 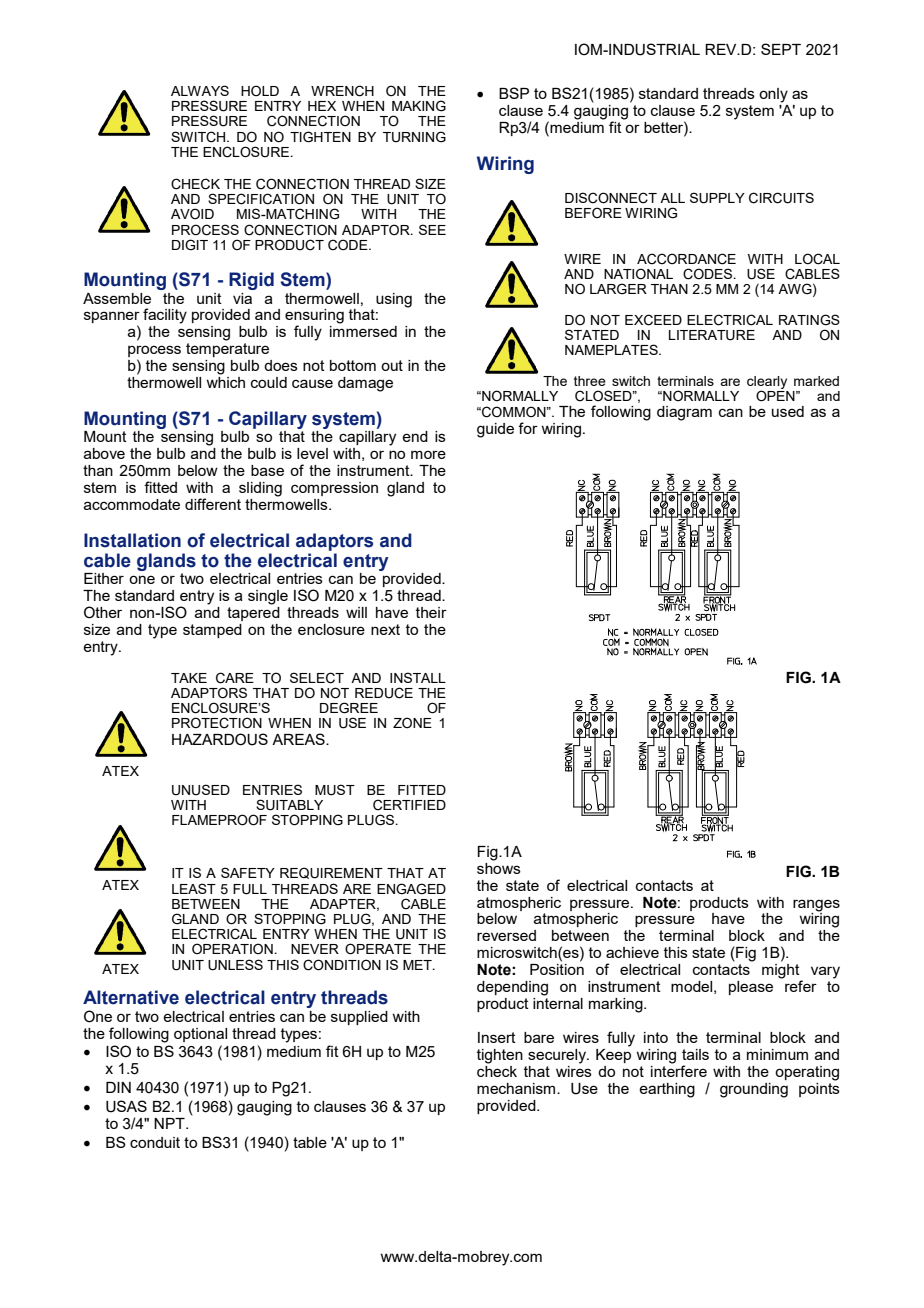 I want to click on out, so click(x=392, y=365).
